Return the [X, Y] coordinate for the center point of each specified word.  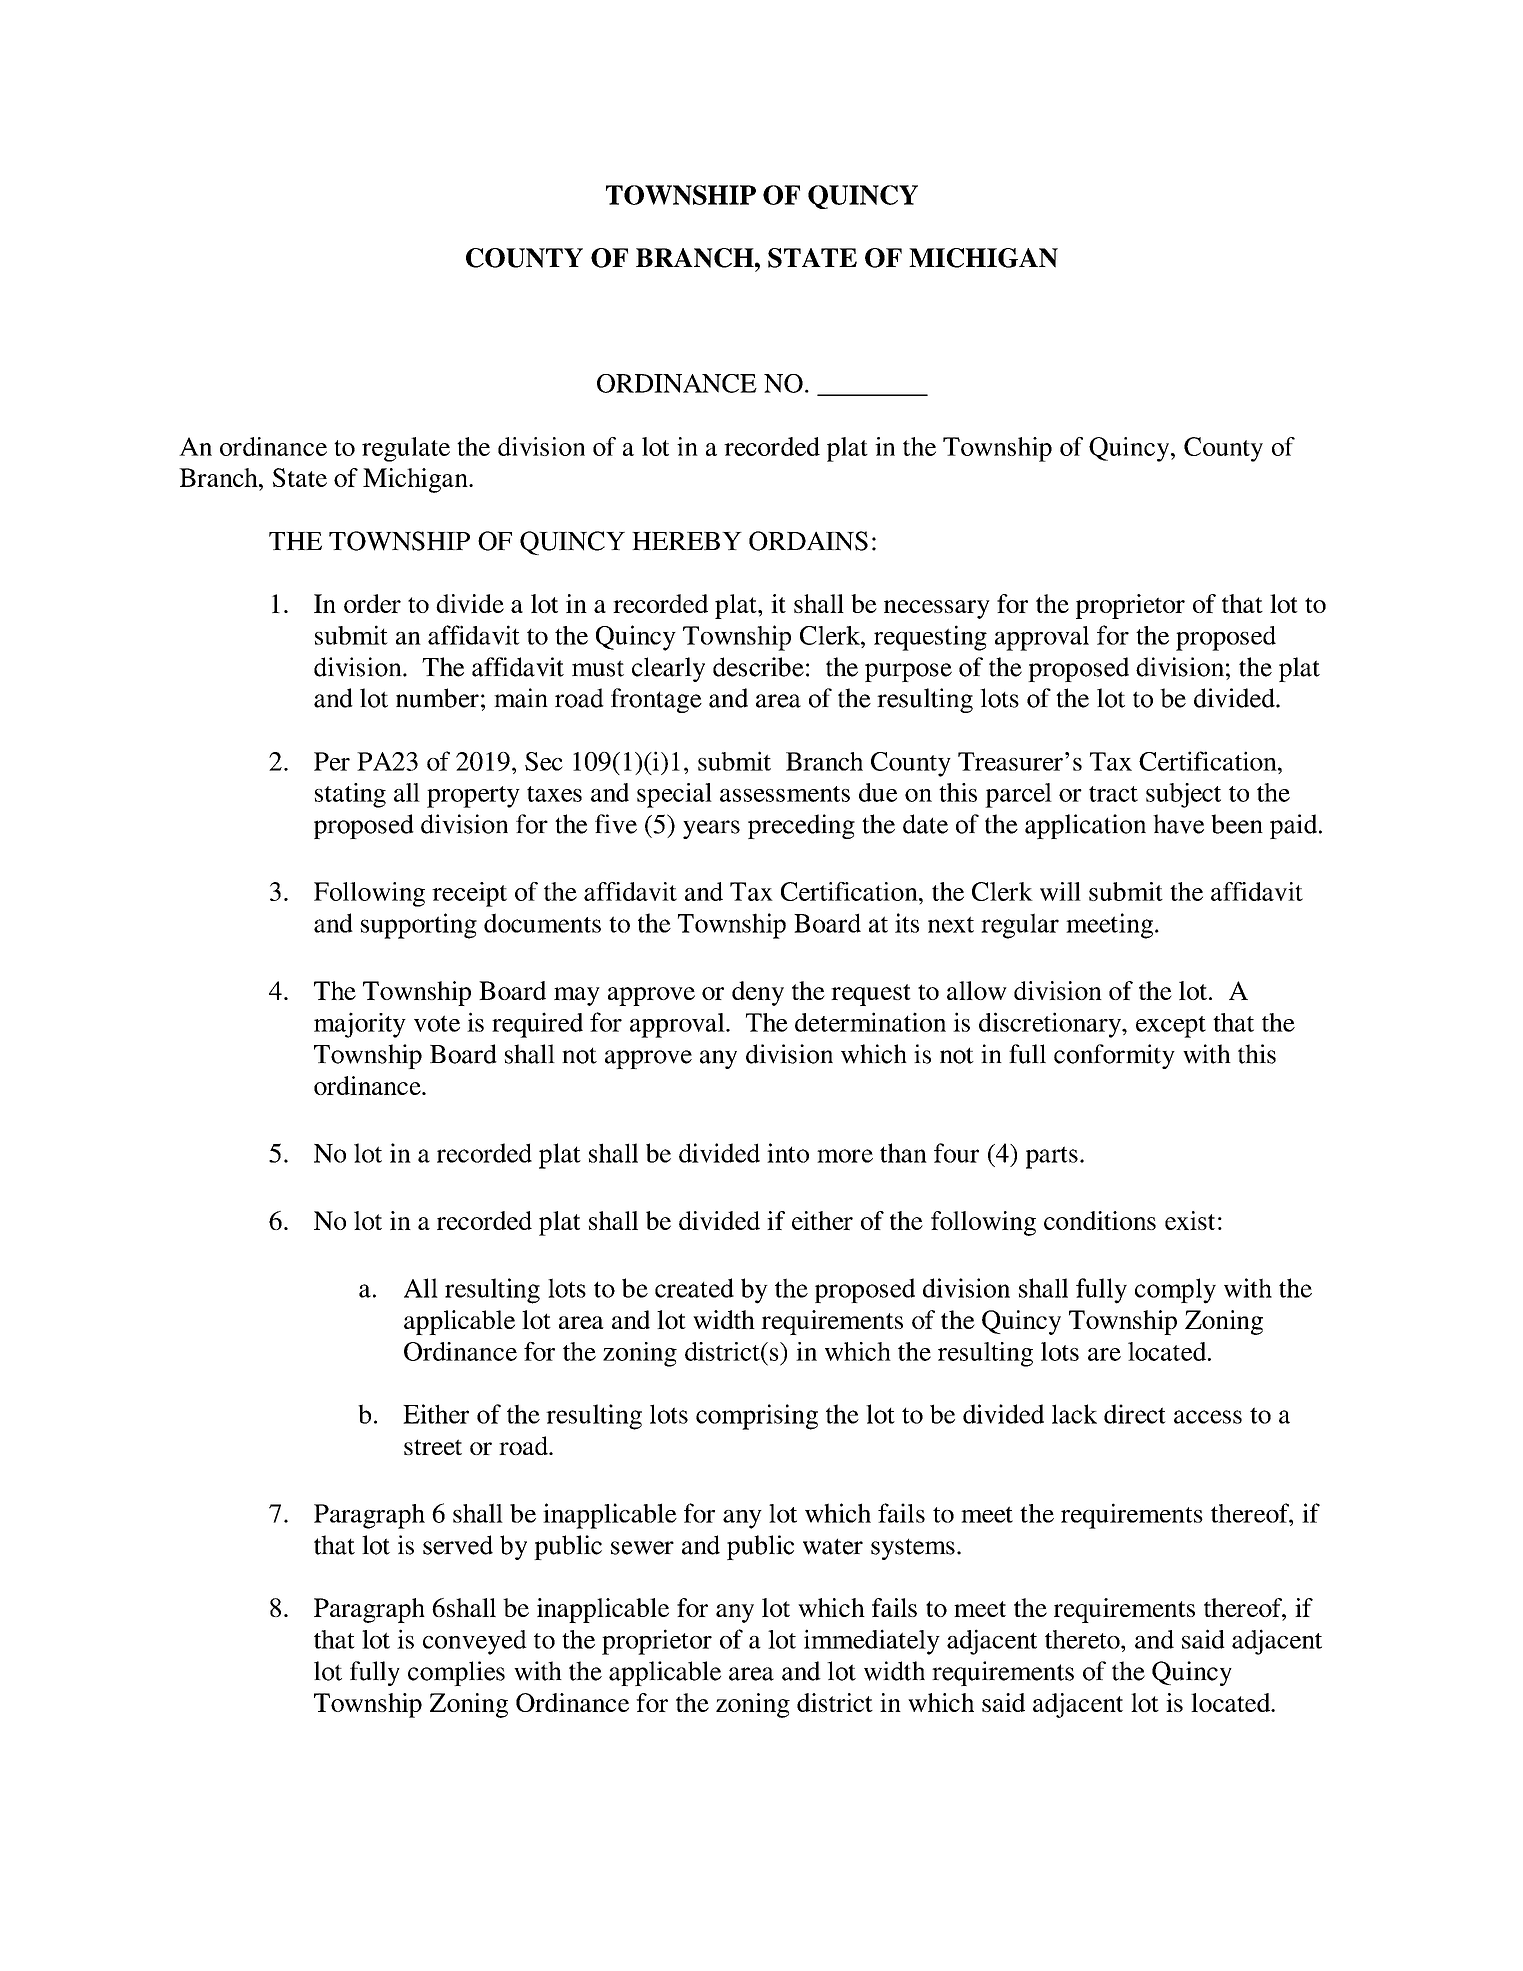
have [1178, 824]
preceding [801, 826]
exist [1190, 1220]
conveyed [475, 1642]
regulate [406, 449]
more [845, 1156]
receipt [469, 894]
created [694, 1288]
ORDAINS [808, 541]
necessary [937, 609]
